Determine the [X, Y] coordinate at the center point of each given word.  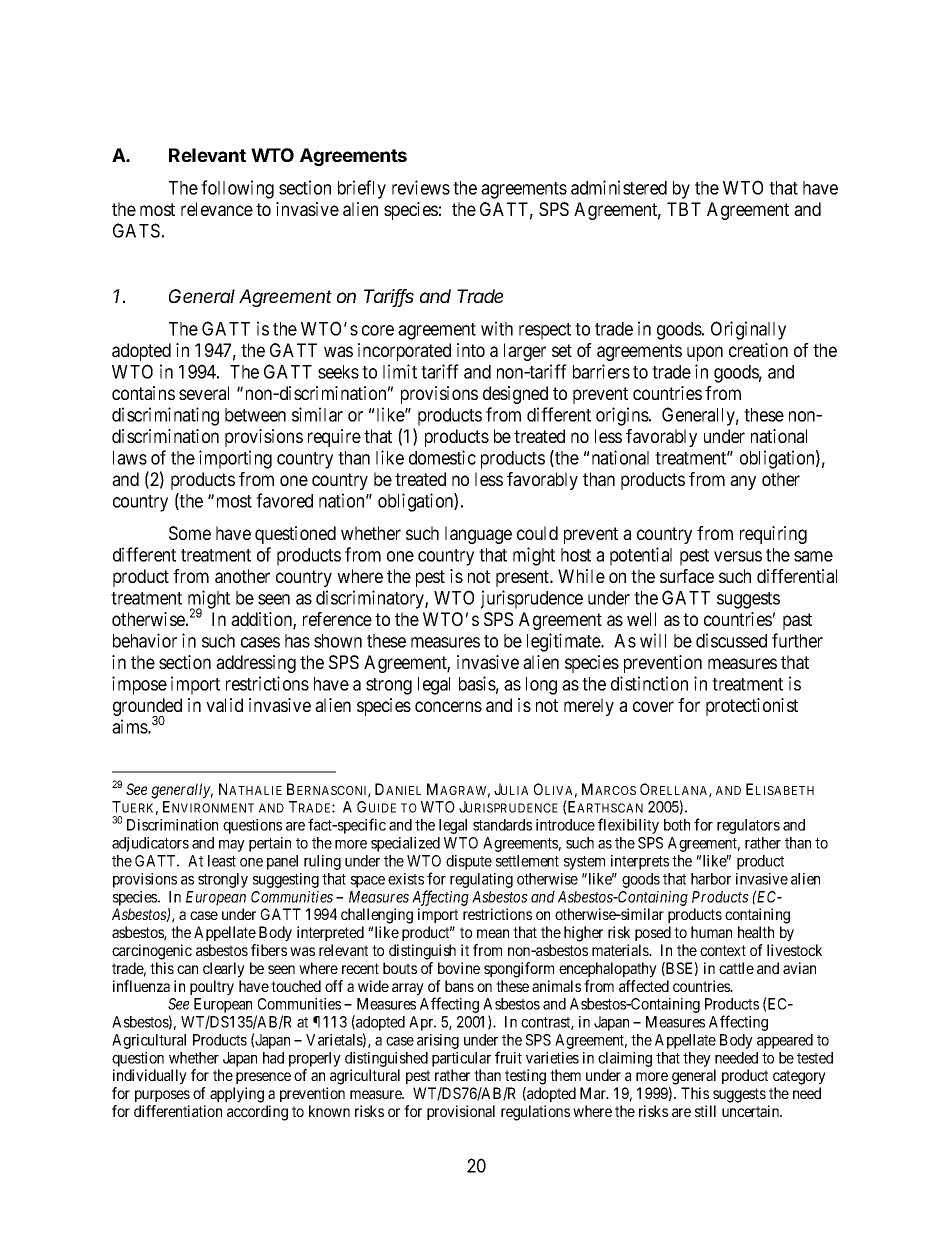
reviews [421, 187]
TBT [684, 209]
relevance [217, 209]
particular [461, 1059]
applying [237, 1095]
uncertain [752, 1111]
